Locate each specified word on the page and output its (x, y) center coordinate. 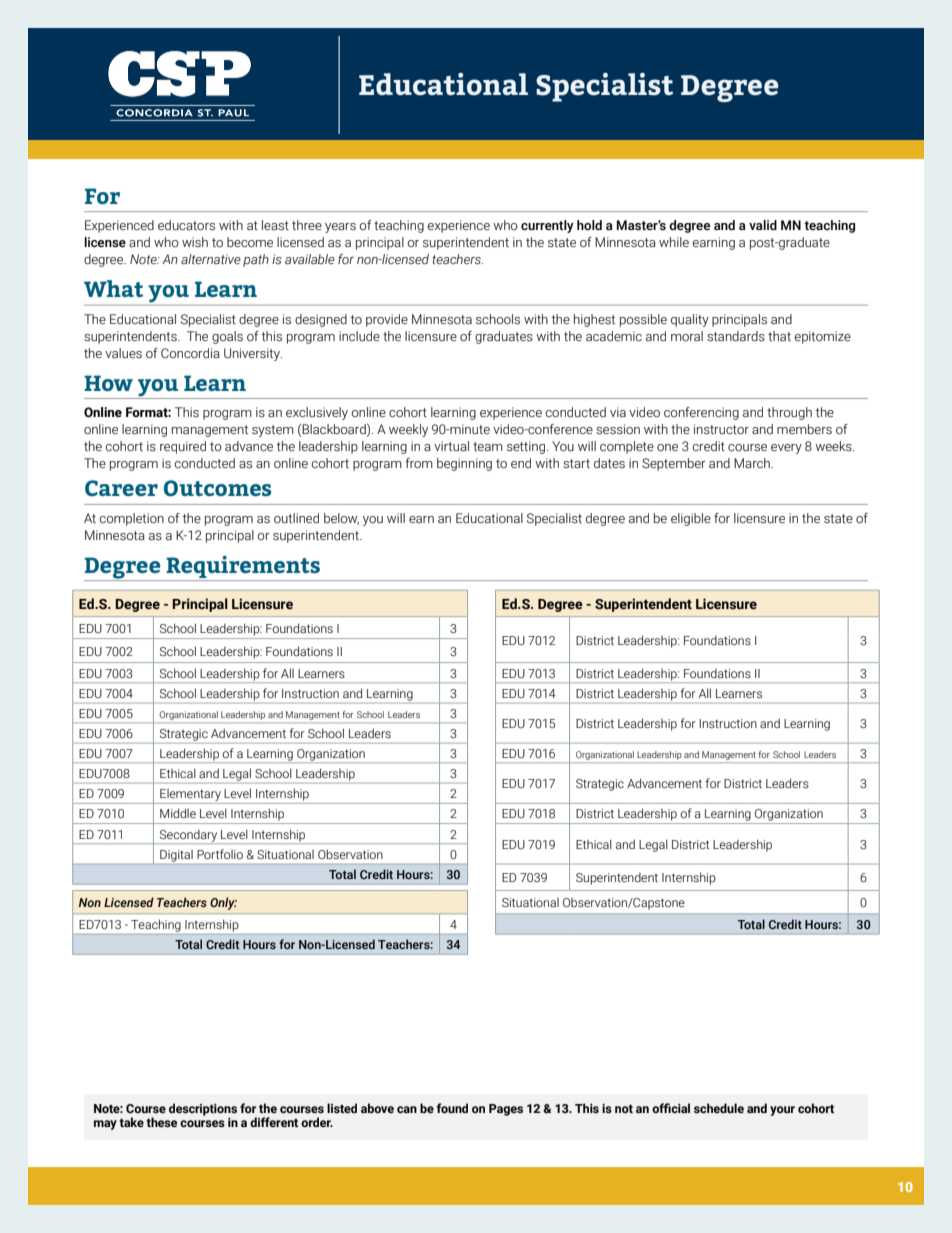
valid (763, 225)
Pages (506, 1110)
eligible (691, 519)
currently (547, 226)
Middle (178, 813)
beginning (464, 464)
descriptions (203, 1109)
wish (195, 242)
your (782, 1111)
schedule (719, 1108)
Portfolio (220, 854)
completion (132, 519)
